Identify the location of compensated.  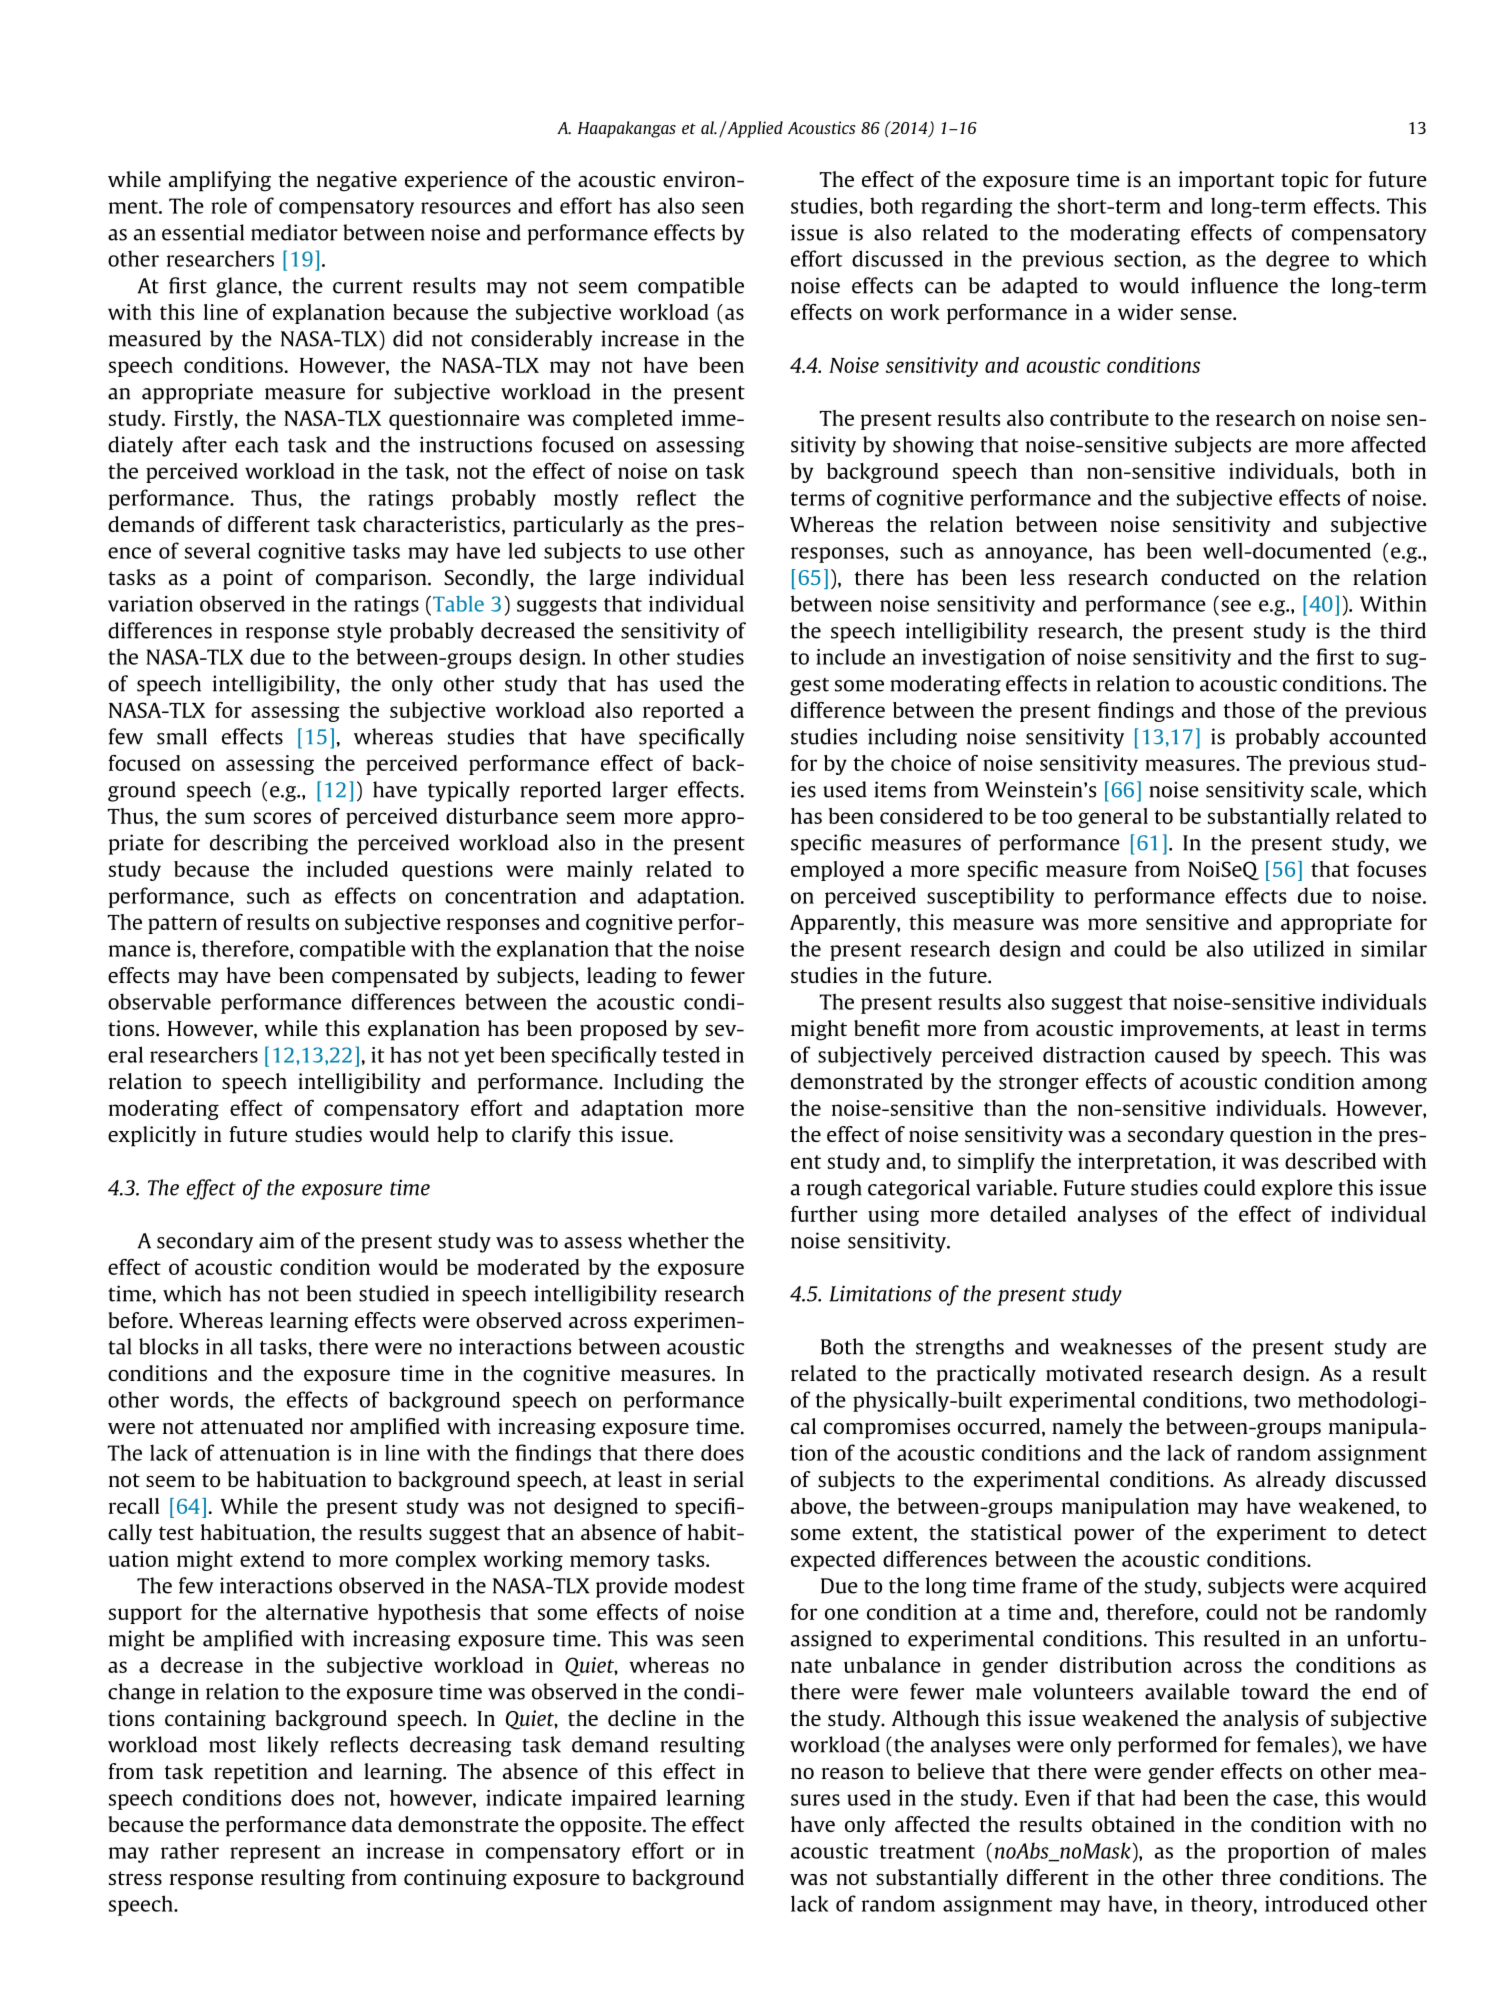
(395, 977).
